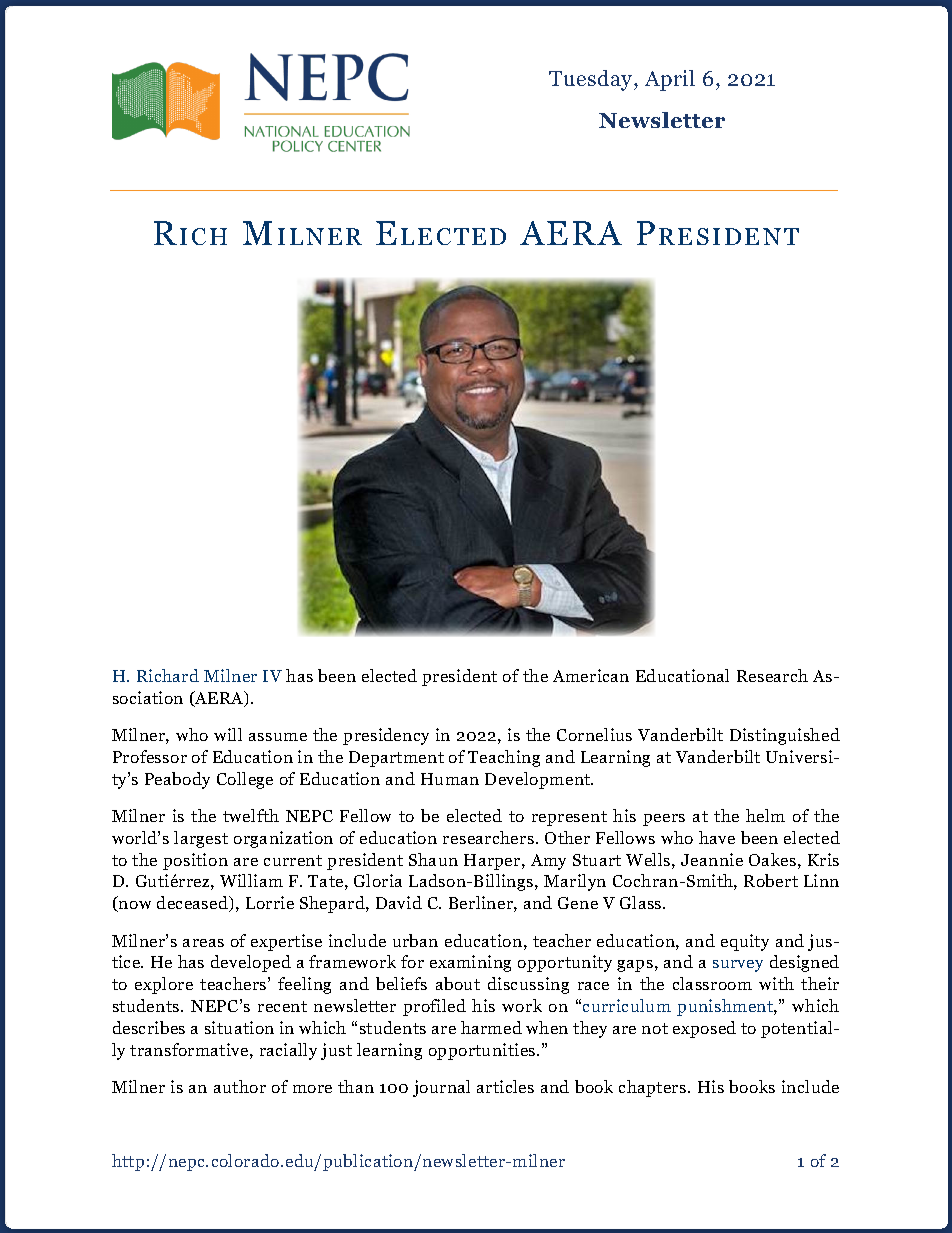  Describe the element at coordinates (483, 1051) in the screenshot. I see `opportunities` at that location.
